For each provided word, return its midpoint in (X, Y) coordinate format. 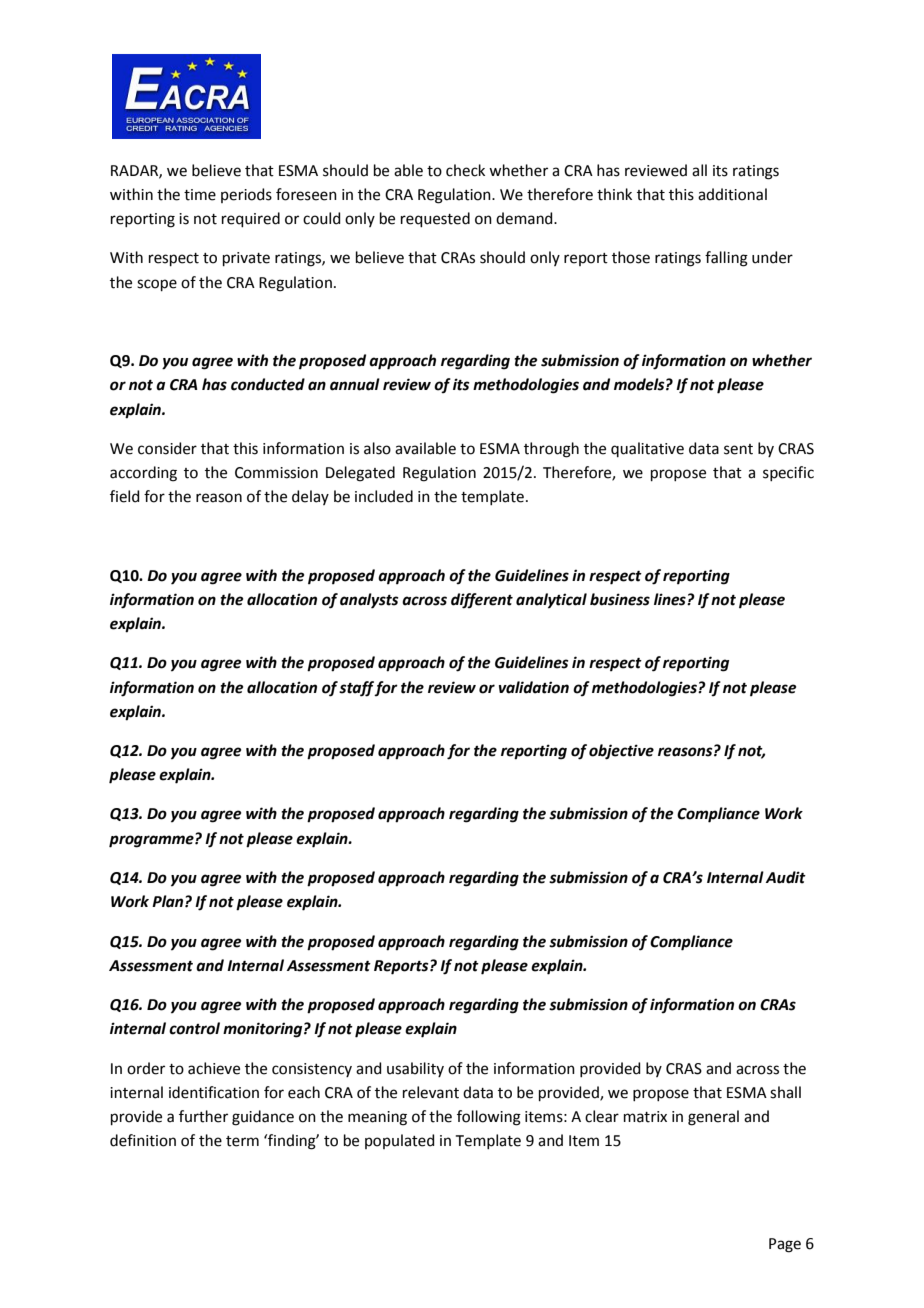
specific (788, 473)
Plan (169, 901)
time (200, 195)
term (242, 1141)
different (482, 601)
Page (785, 1245)
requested (435, 219)
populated (400, 1141)
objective (621, 752)
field (125, 496)
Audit (786, 877)
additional (732, 194)
